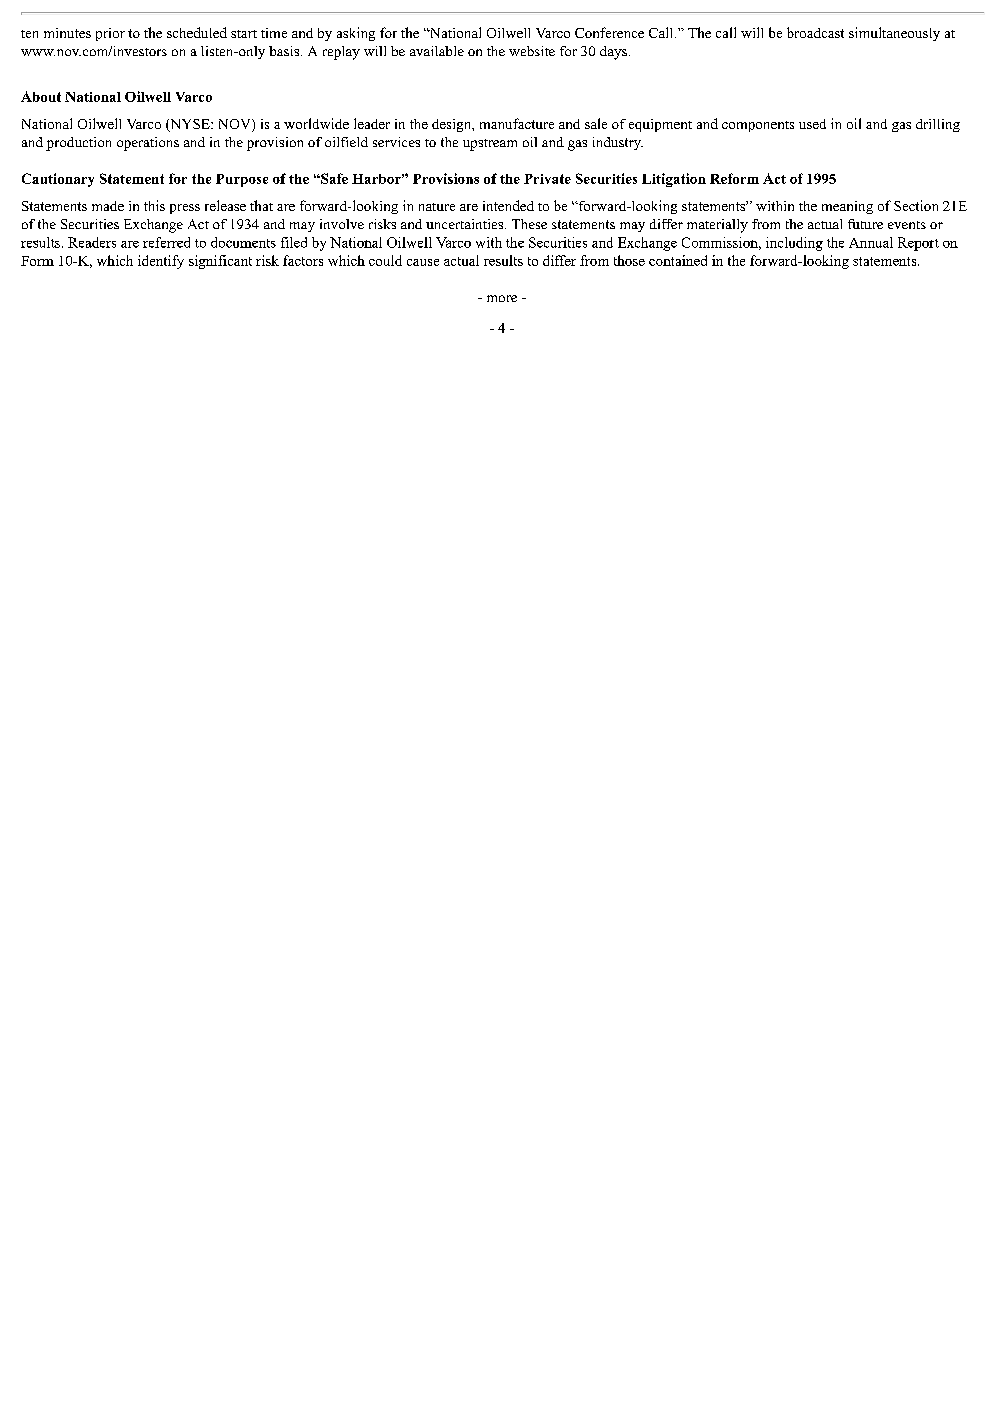 This image has height=1420, width=1003. I want to click on Private, so click(547, 179).
